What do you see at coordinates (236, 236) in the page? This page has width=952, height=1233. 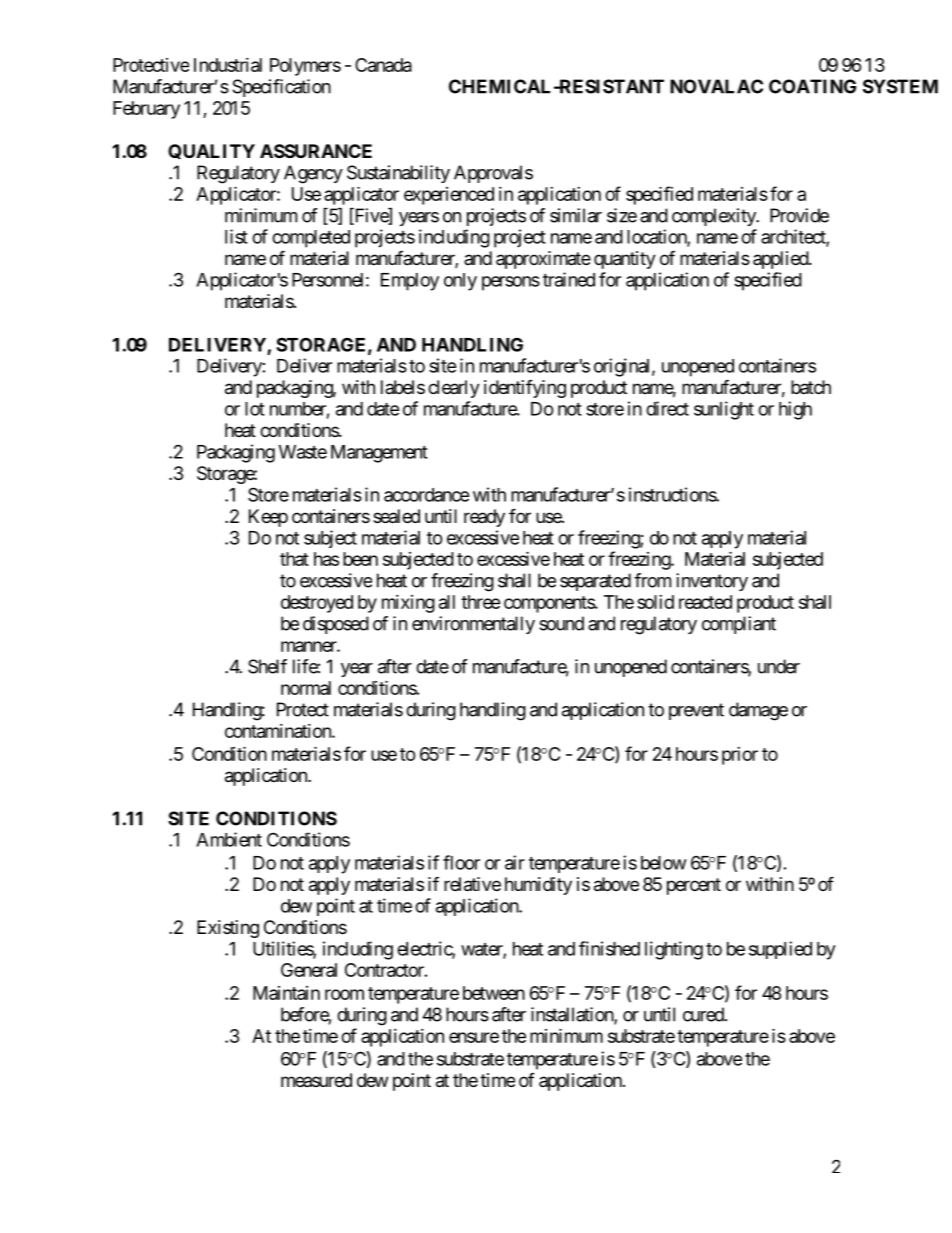 I see `list` at bounding box center [236, 236].
